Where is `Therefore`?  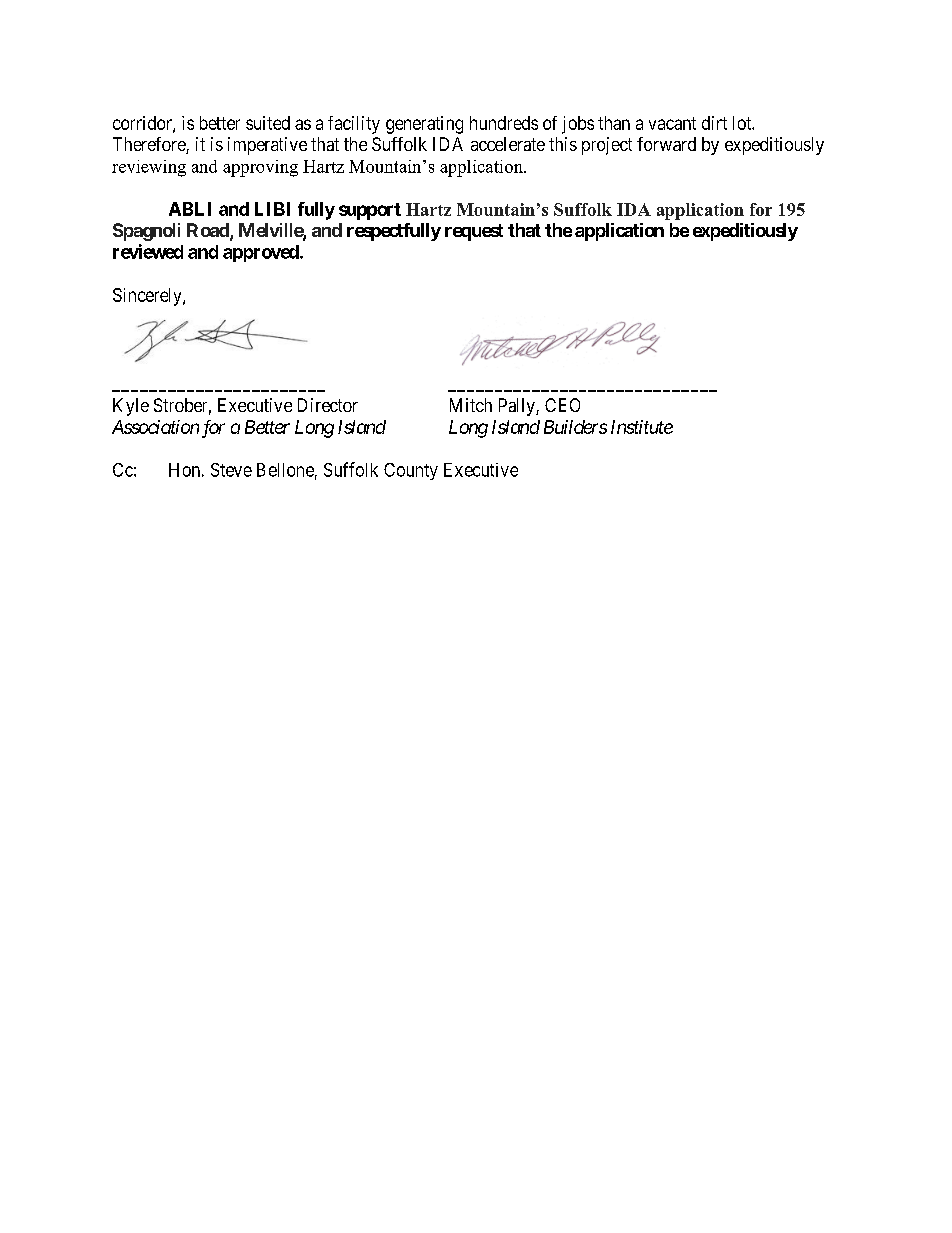 Therefore is located at coordinates (150, 145).
